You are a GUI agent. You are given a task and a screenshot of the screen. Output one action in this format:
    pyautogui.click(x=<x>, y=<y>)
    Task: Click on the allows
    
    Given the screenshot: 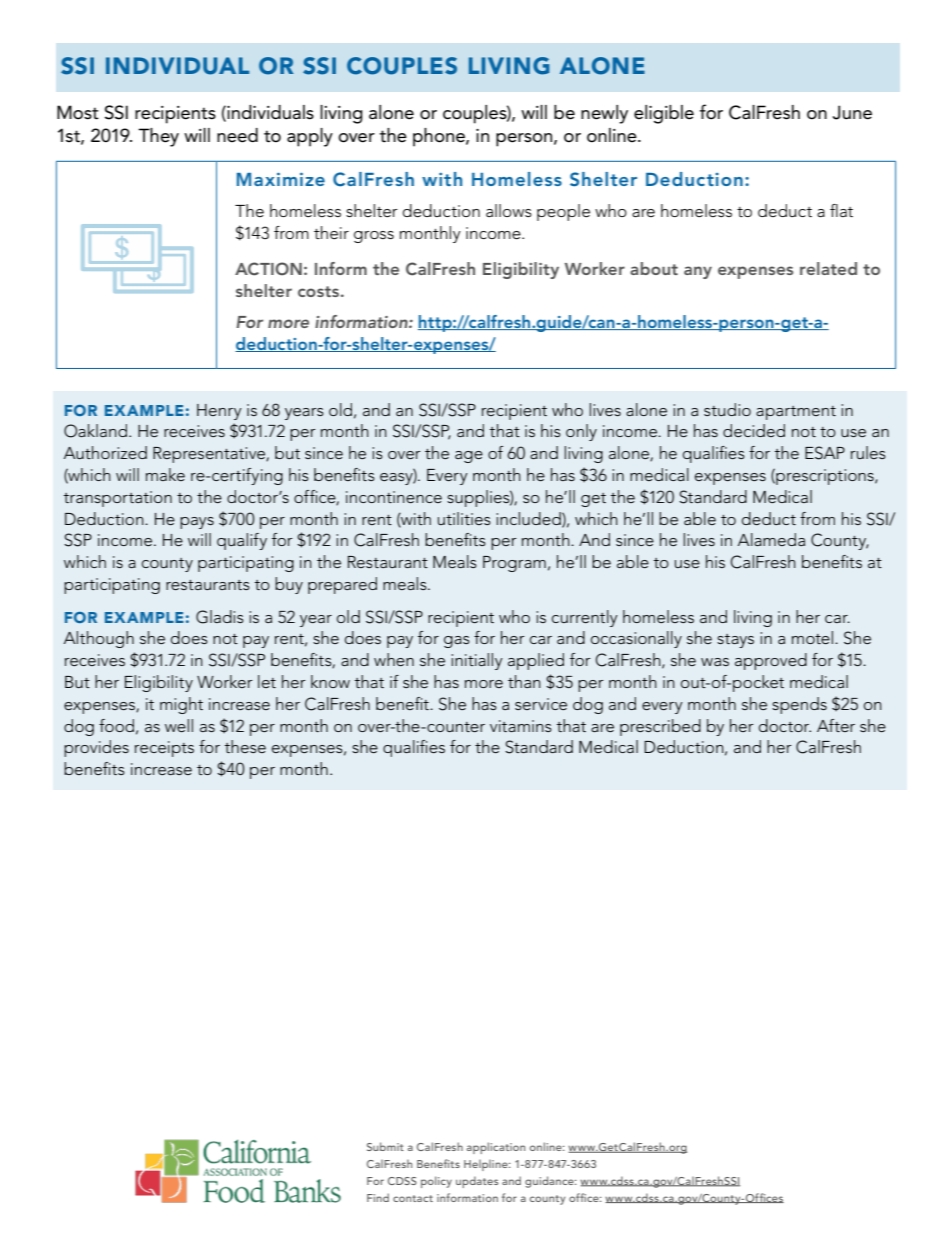 What is the action you would take?
    pyautogui.click(x=509, y=210)
